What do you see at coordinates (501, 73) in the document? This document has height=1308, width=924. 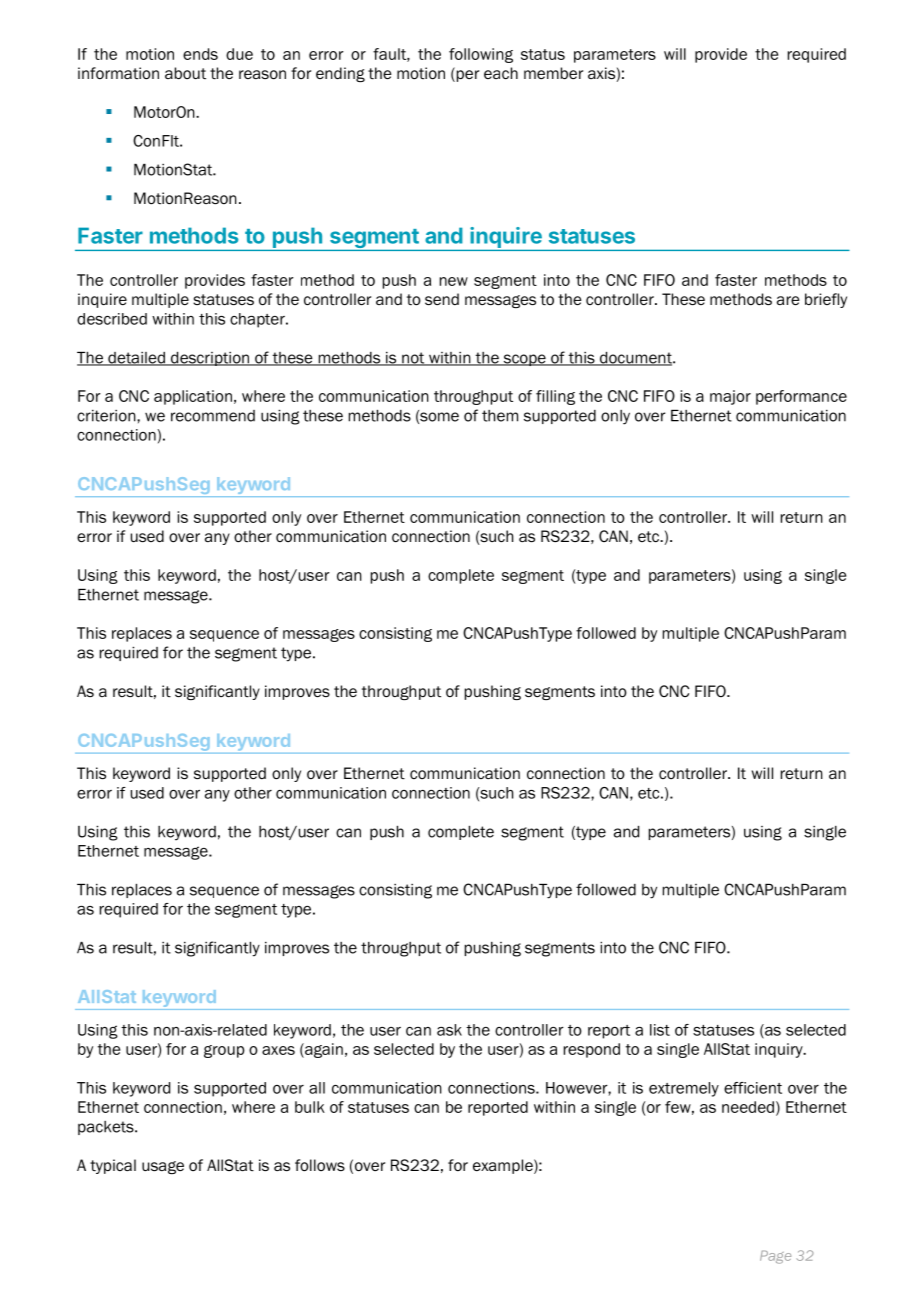 I see `each` at bounding box center [501, 73].
